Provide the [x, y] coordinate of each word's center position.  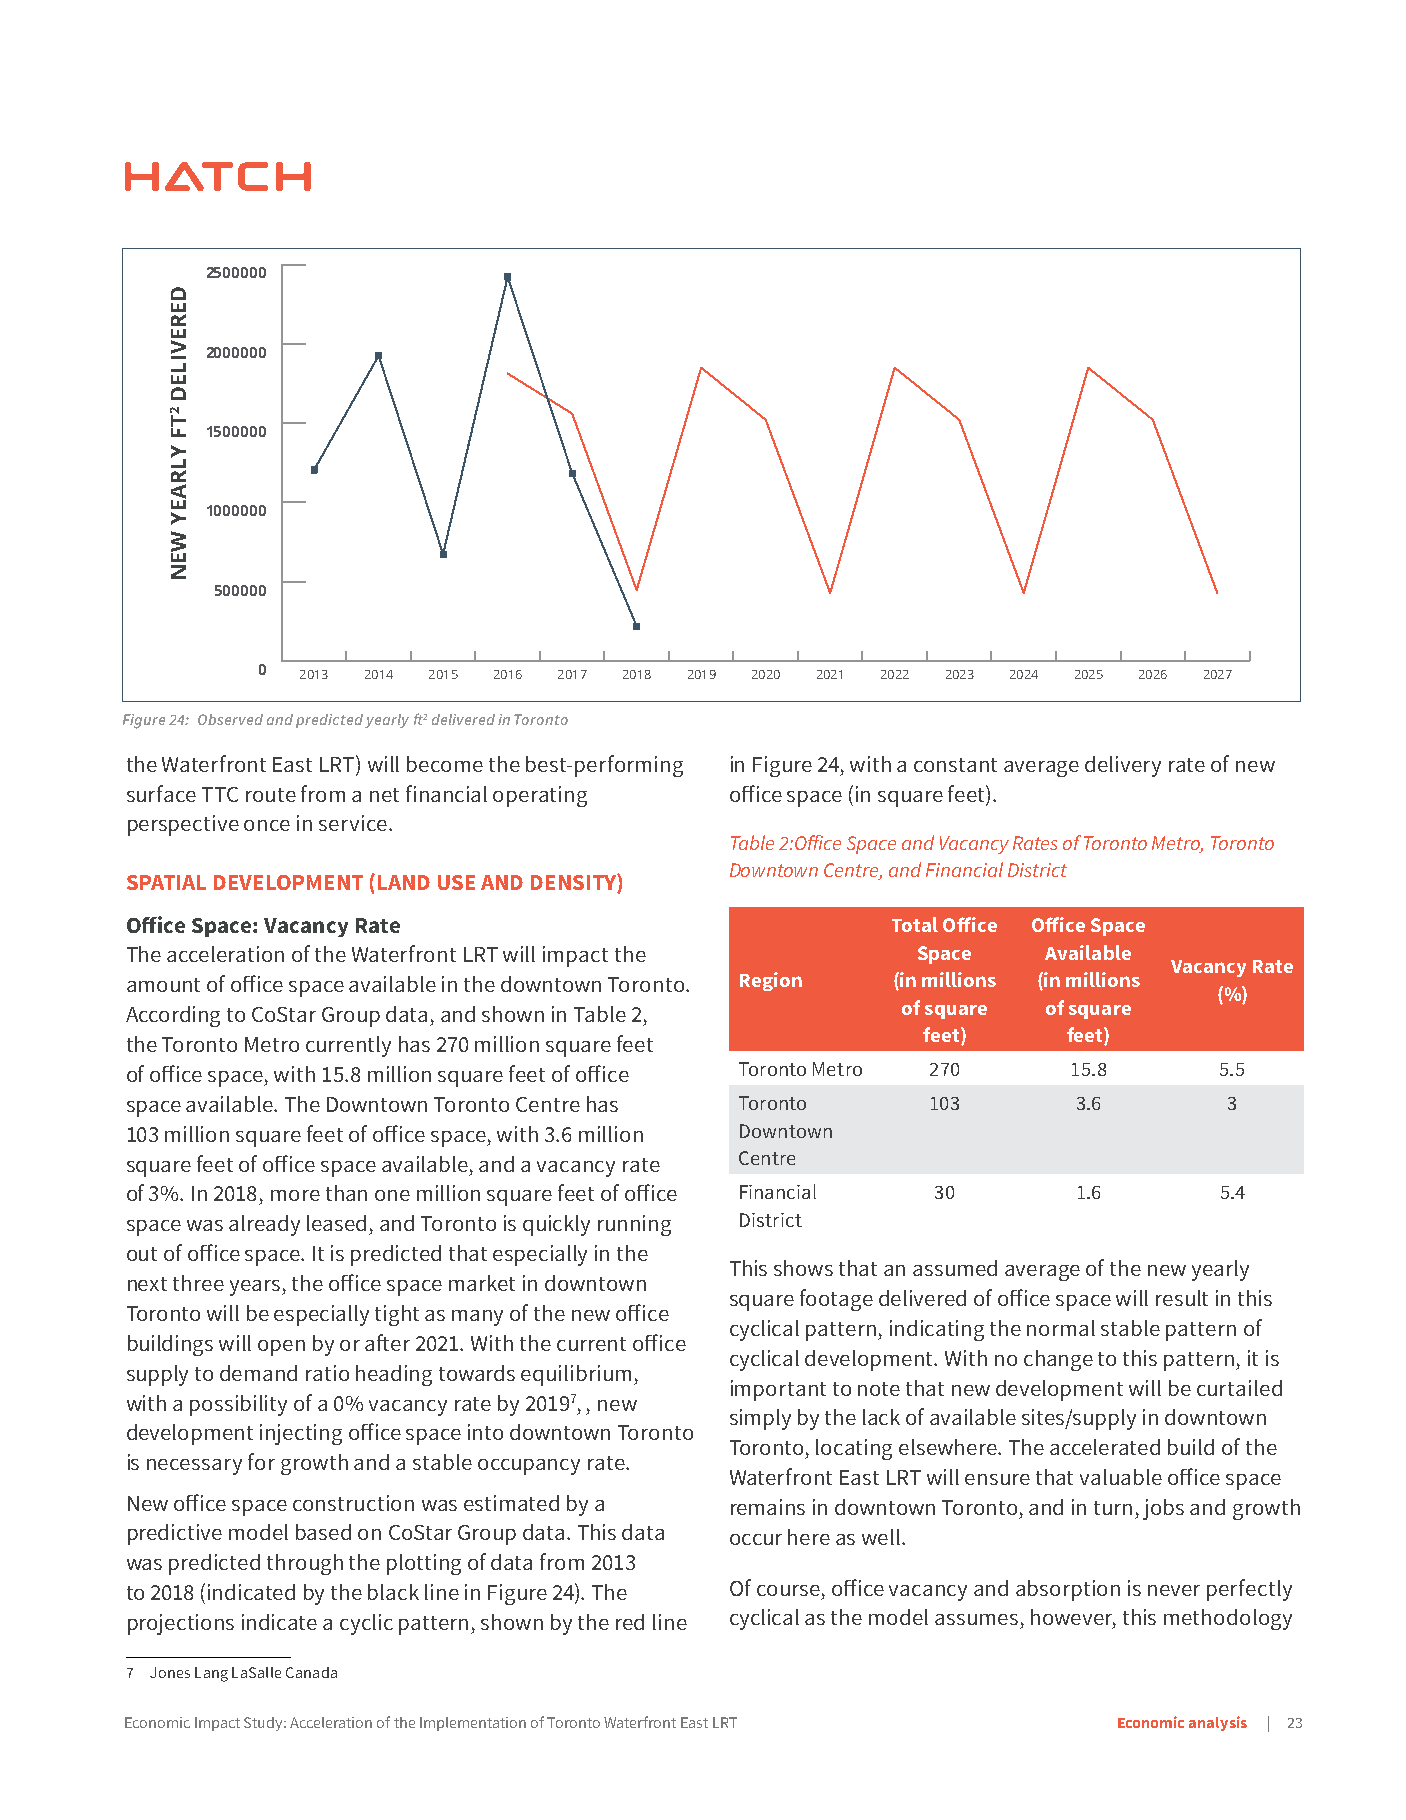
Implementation [473, 1724]
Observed [230, 719]
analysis [1218, 1723]
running [634, 1225]
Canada [311, 1672]
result [1182, 1298]
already [264, 1225]
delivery [1123, 766]
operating [540, 796]
